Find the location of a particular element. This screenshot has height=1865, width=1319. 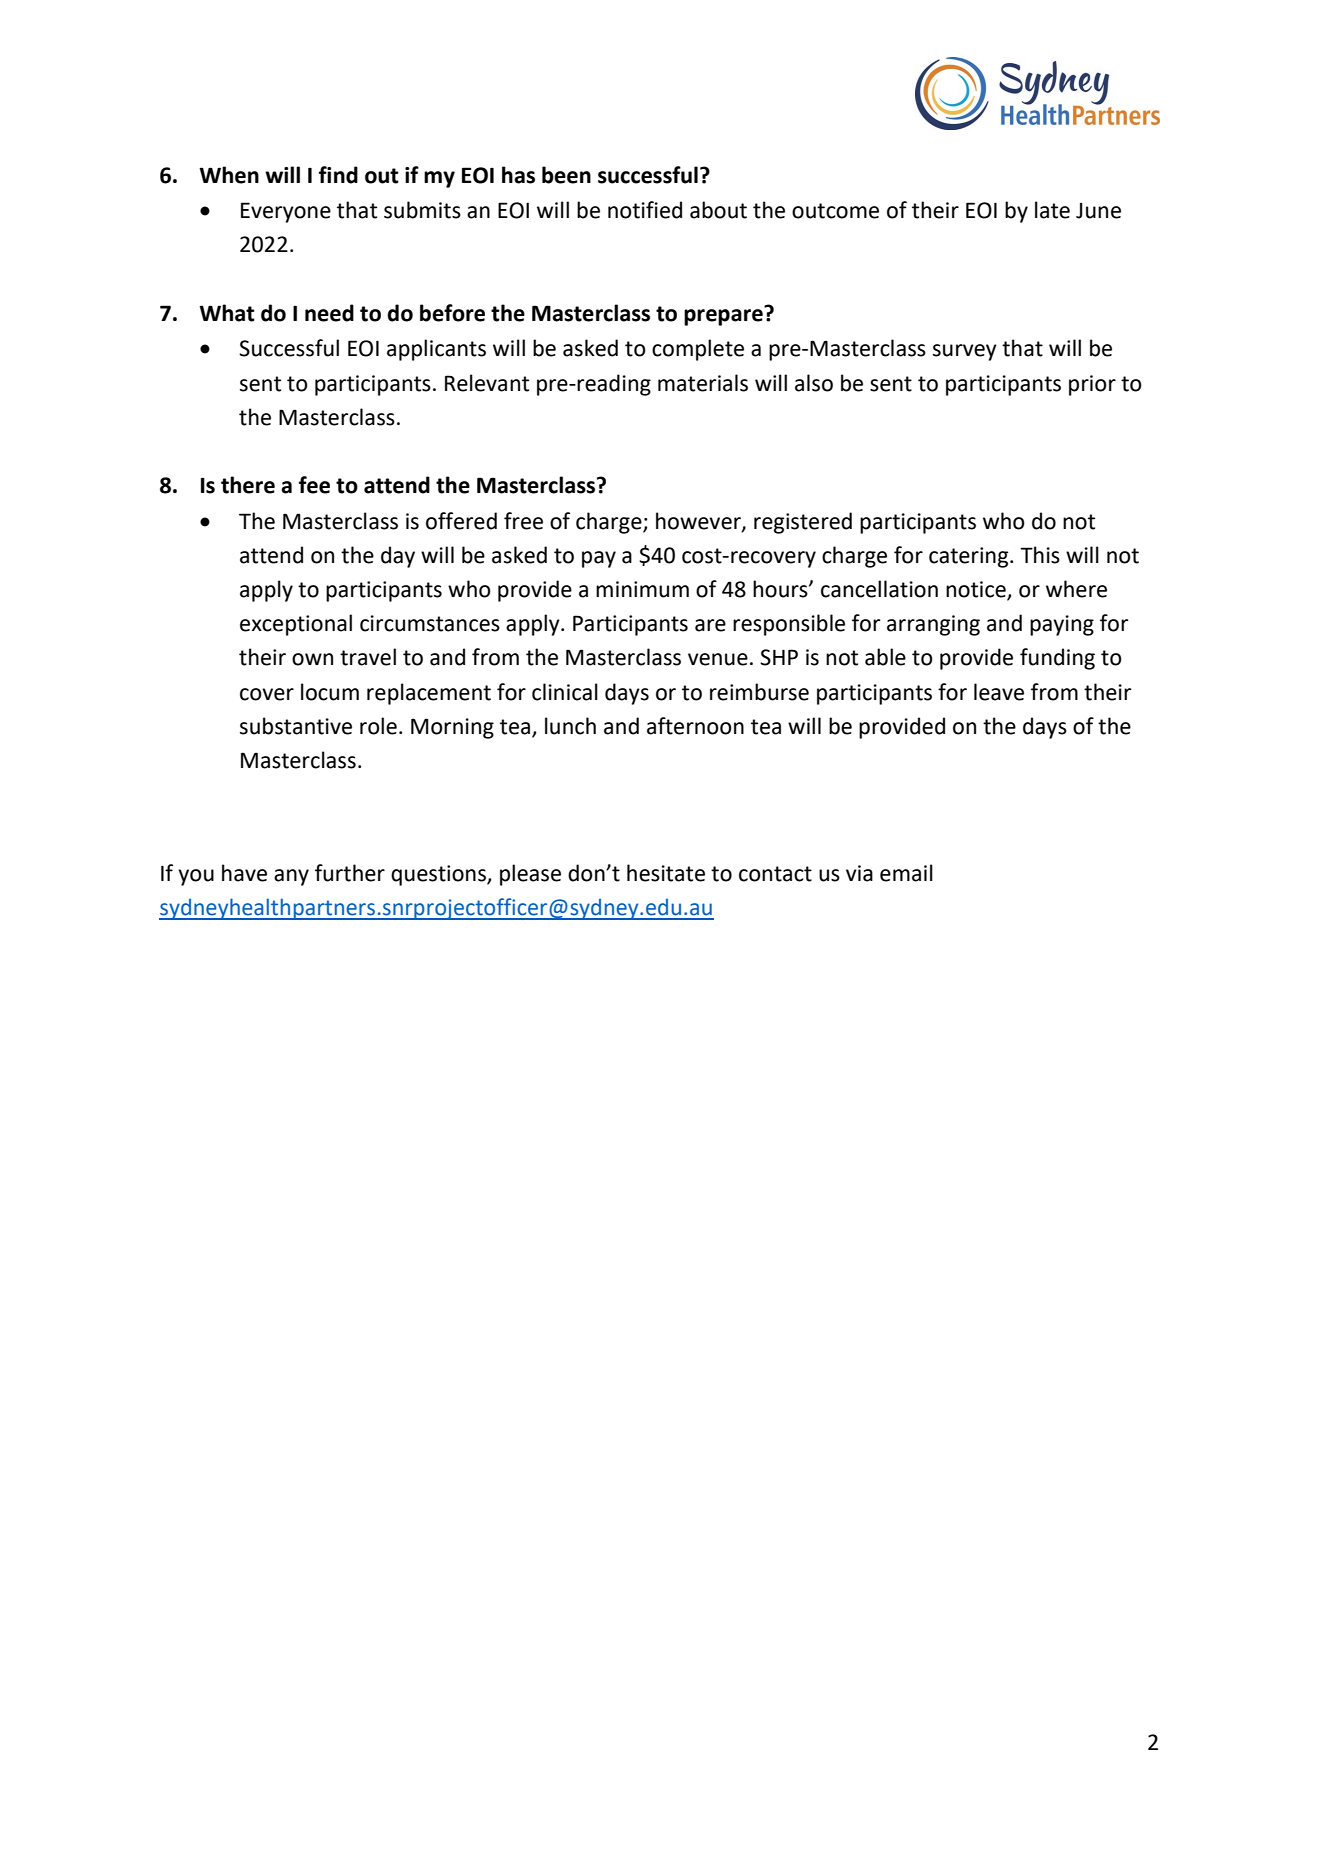

notified is located at coordinates (645, 210).
